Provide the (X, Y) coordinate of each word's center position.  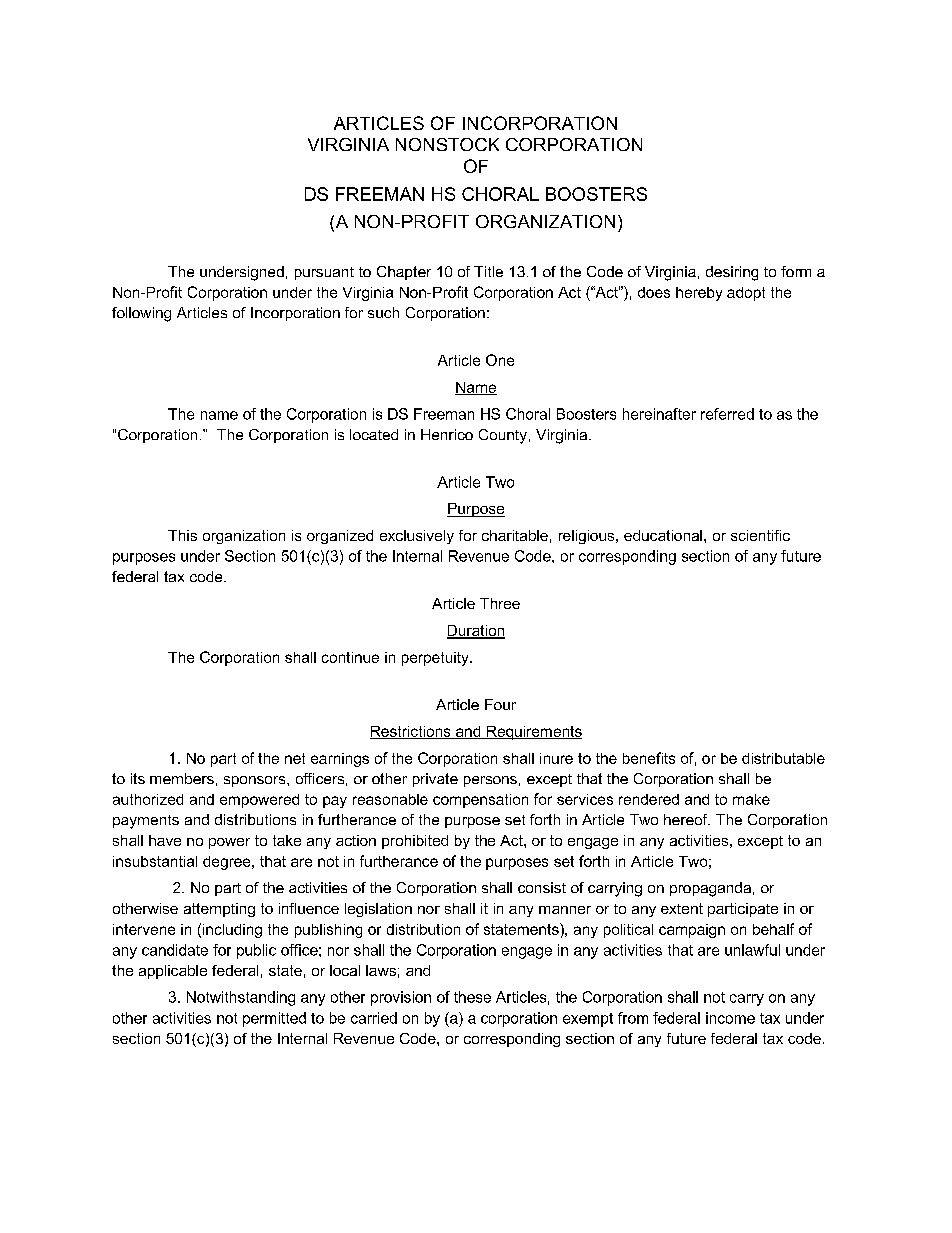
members (182, 778)
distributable (783, 758)
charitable (515, 535)
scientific (760, 535)
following (141, 314)
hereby (699, 294)
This (182, 535)
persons (490, 781)
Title (488, 271)
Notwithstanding (241, 998)
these (472, 997)
